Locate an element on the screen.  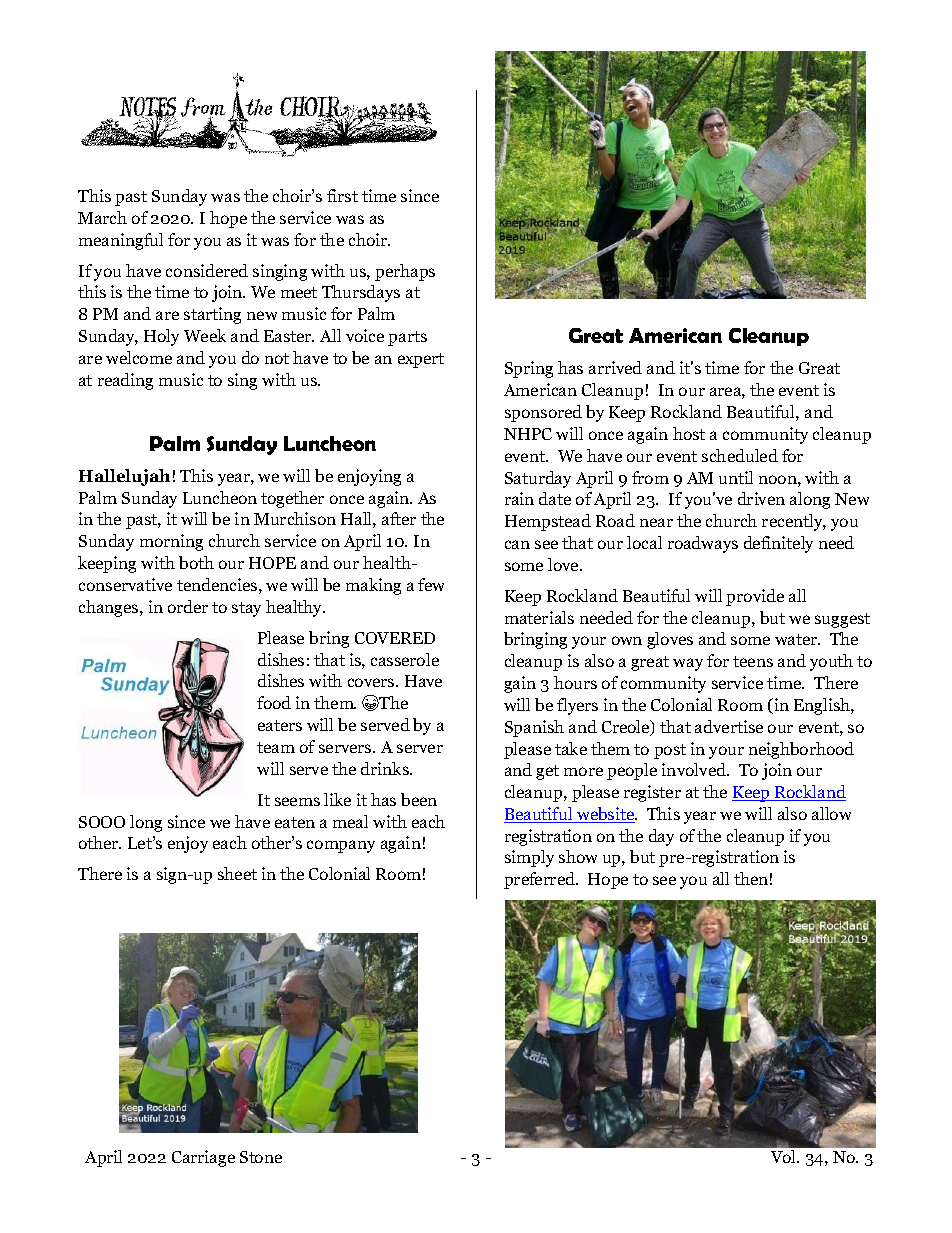
food is located at coordinates (274, 702).
